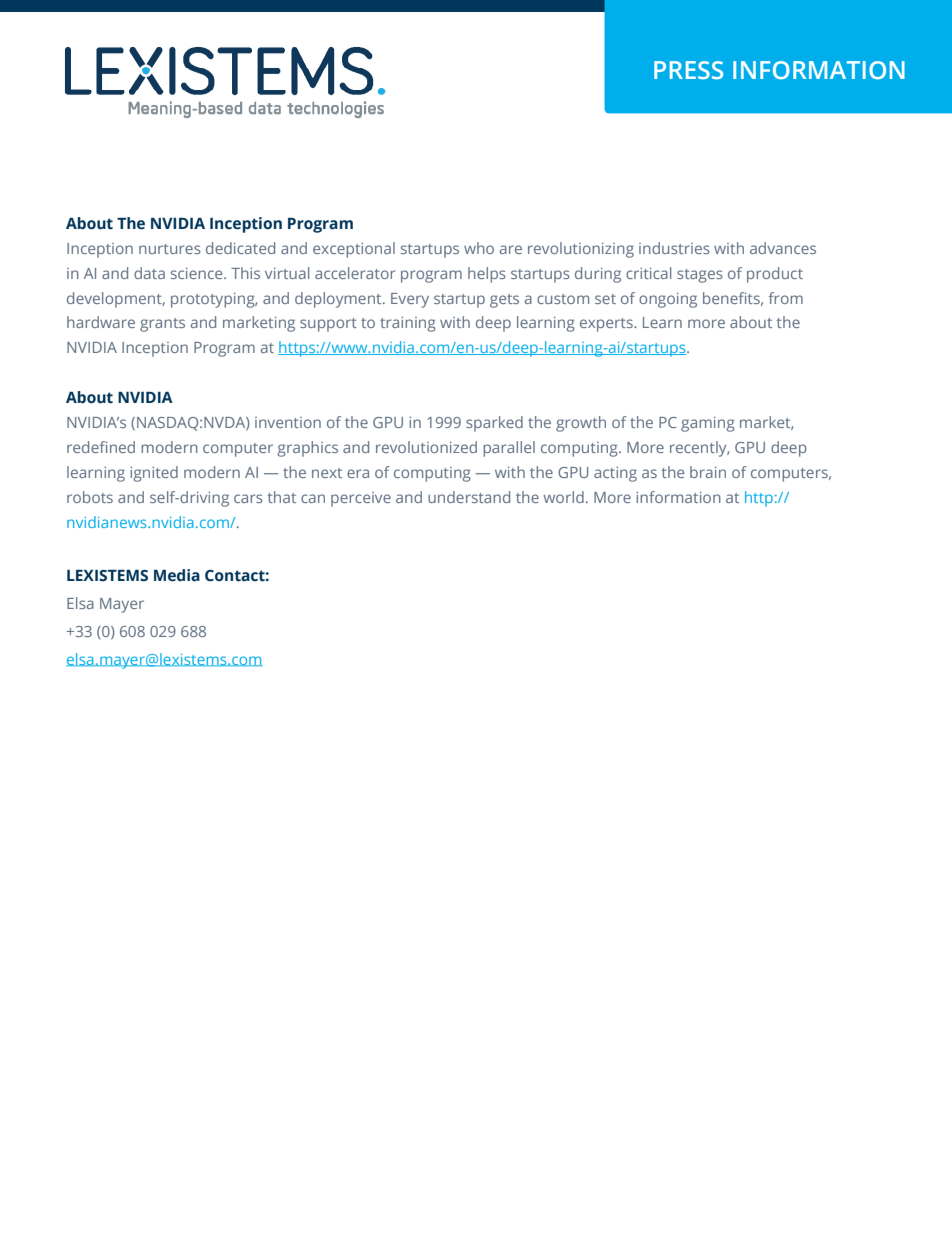 The image size is (952, 1233). I want to click on PRESS, so click(688, 70).
